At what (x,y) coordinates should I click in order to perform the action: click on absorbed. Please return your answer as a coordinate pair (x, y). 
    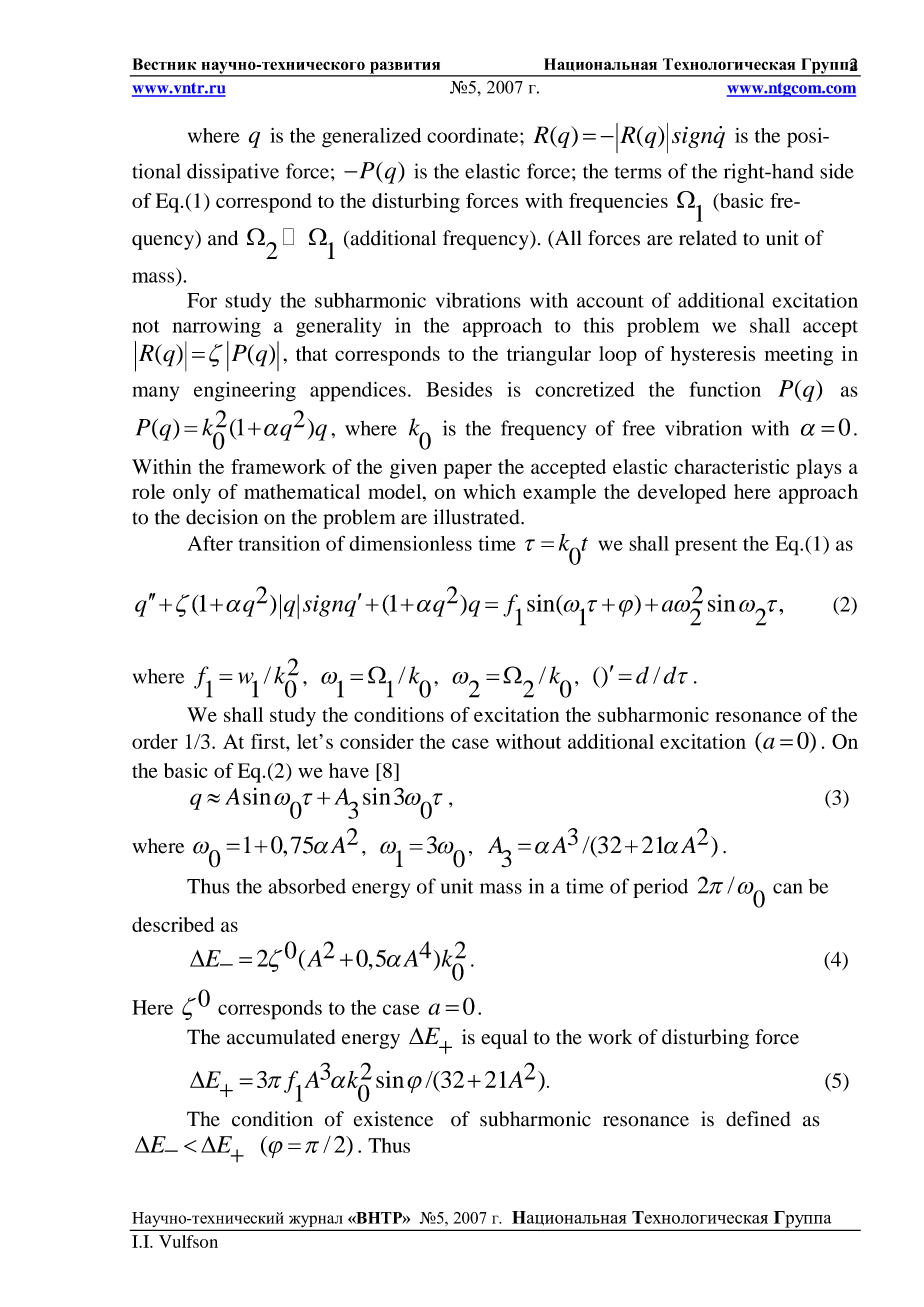
    Looking at the image, I should click on (307, 886).
